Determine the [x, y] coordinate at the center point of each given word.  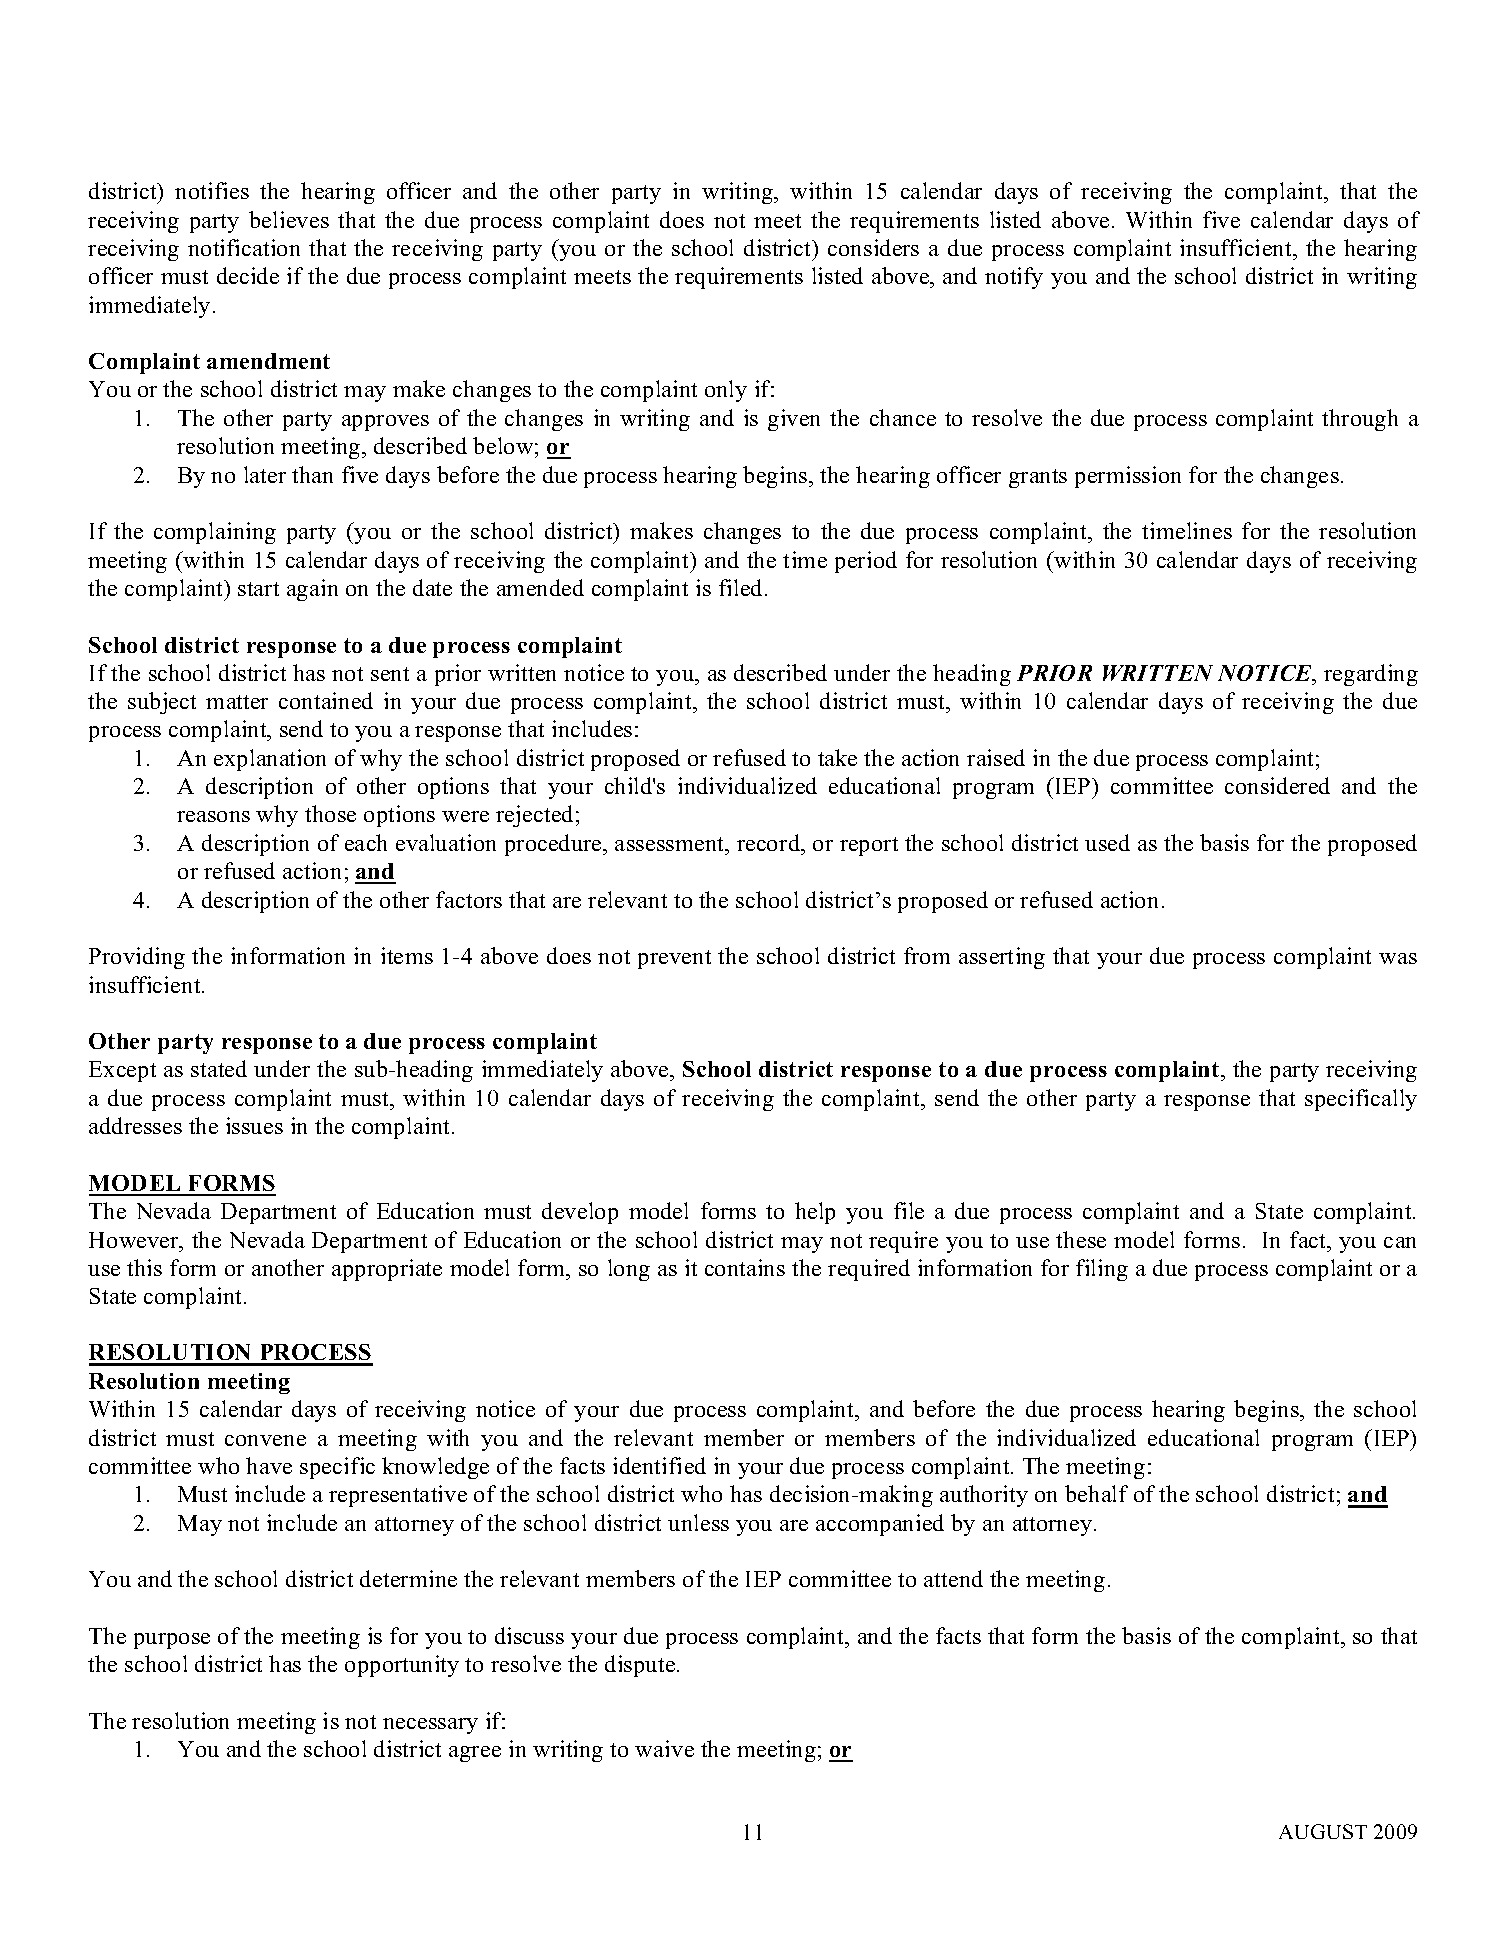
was [1398, 958]
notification [244, 247]
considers [873, 247]
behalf [1096, 1493]
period [866, 562]
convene [265, 1440]
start [258, 589]
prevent [674, 959]
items [407, 955]
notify [1014, 278]
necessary [430, 1726]
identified [659, 1465]
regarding [1371, 675]
